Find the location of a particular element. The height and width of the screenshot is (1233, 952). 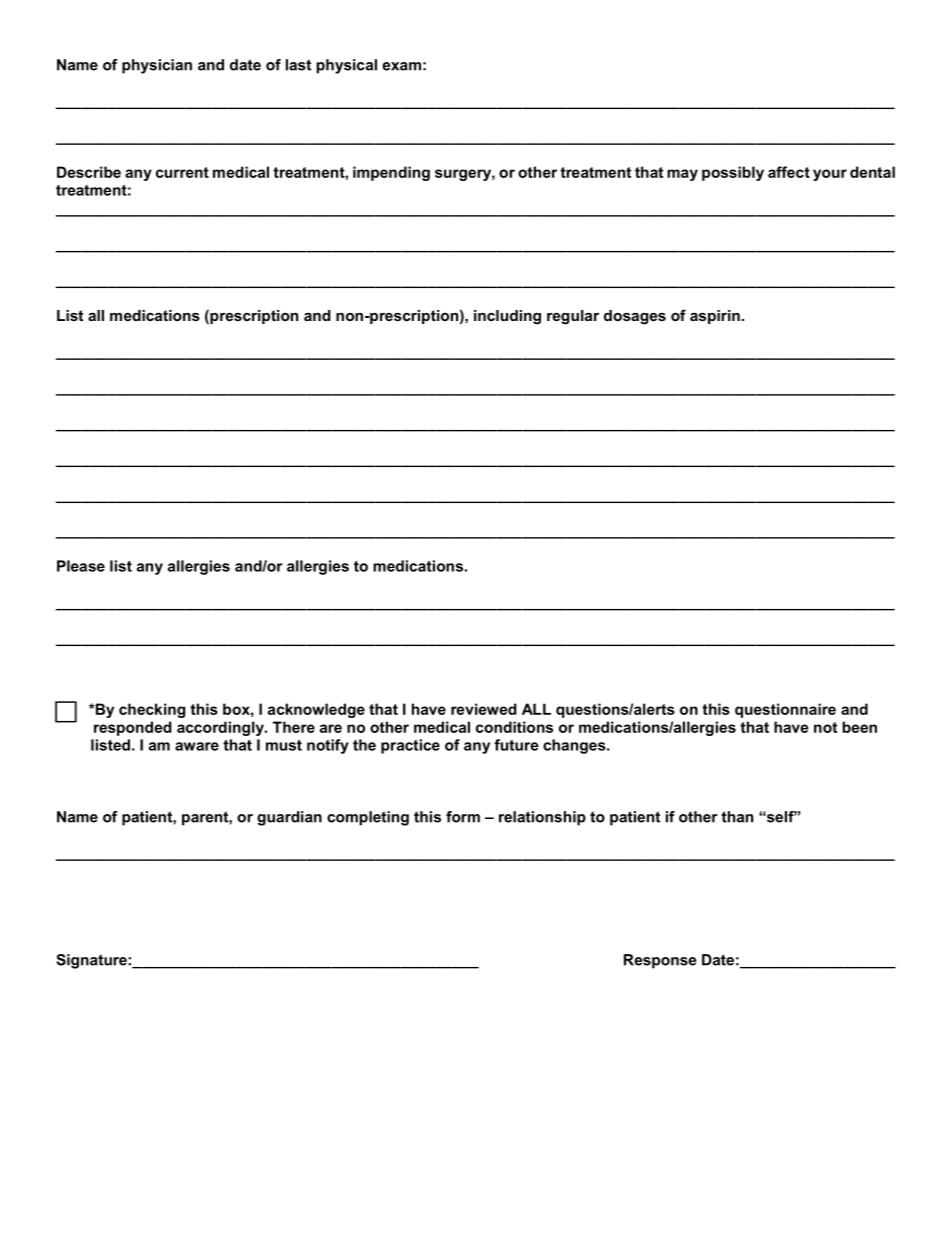

questionnaire is located at coordinates (785, 710).
